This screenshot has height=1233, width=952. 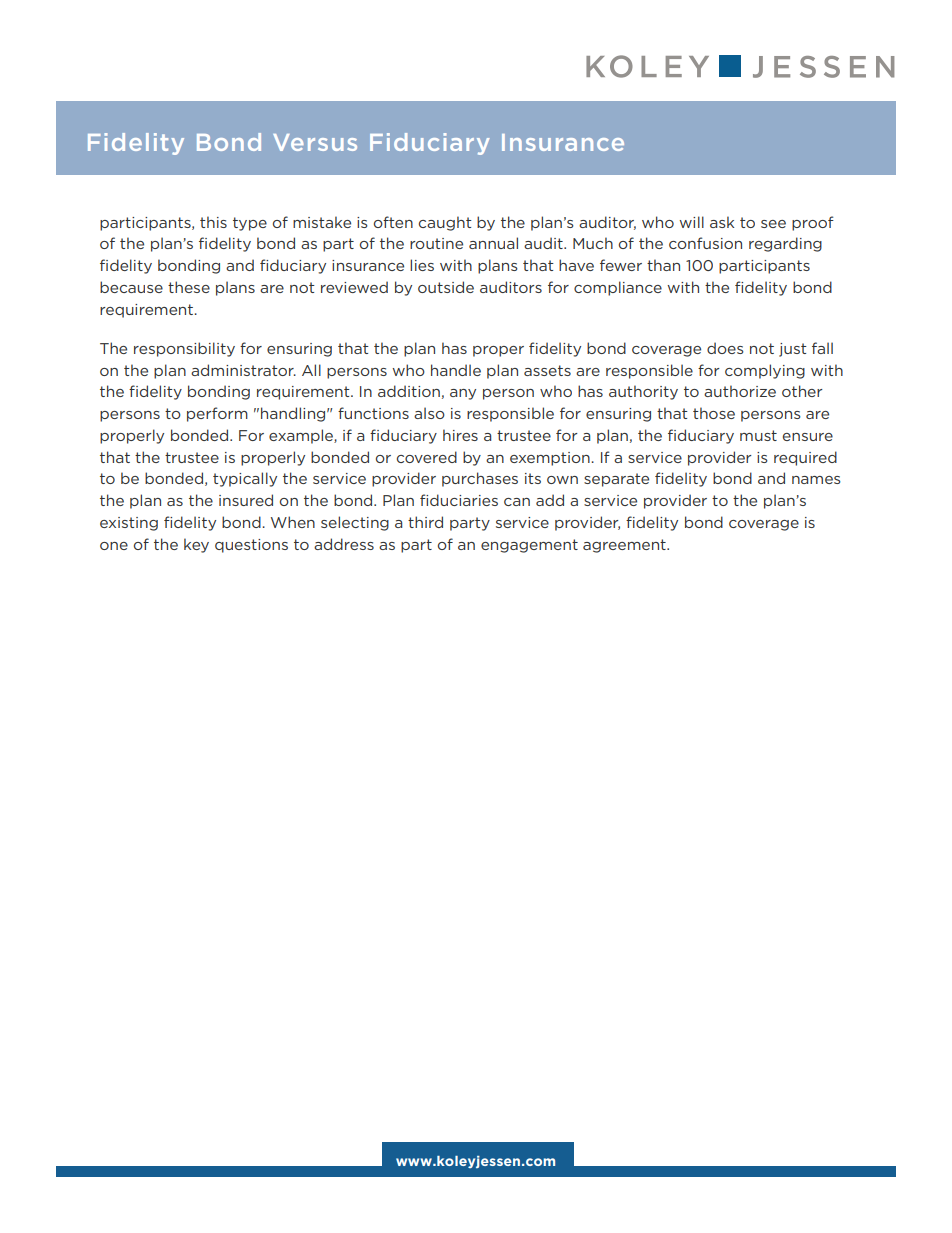 What do you see at coordinates (429, 413) in the screenshot?
I see `also` at bounding box center [429, 413].
